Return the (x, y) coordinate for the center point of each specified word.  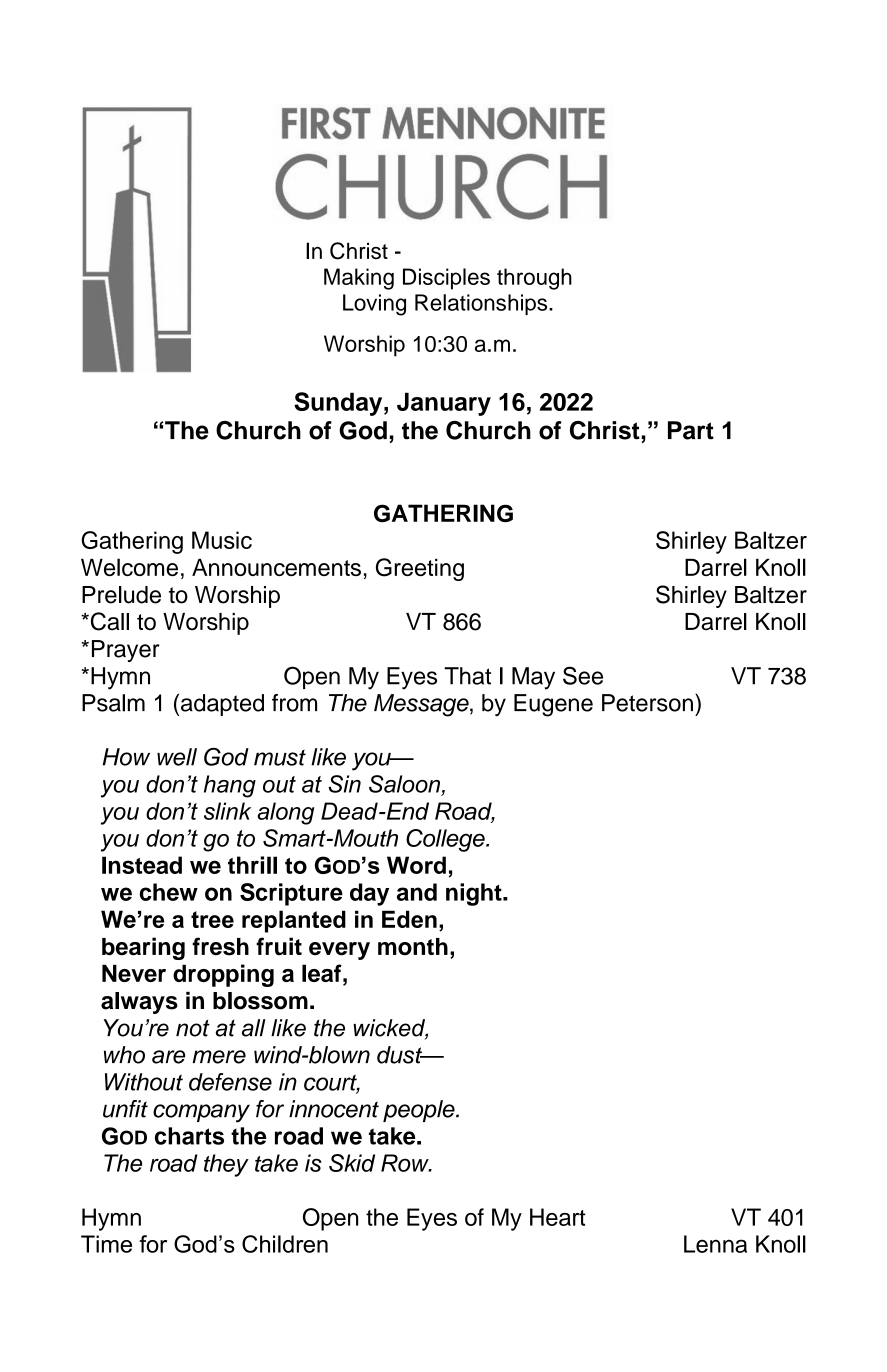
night (475, 894)
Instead (142, 865)
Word (416, 865)
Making (359, 279)
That (467, 676)
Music (222, 540)
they (226, 1165)
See (583, 675)
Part (691, 430)
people (420, 1111)
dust (401, 1055)
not (193, 1028)
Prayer (126, 651)
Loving (374, 305)
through (534, 279)
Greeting (420, 569)
